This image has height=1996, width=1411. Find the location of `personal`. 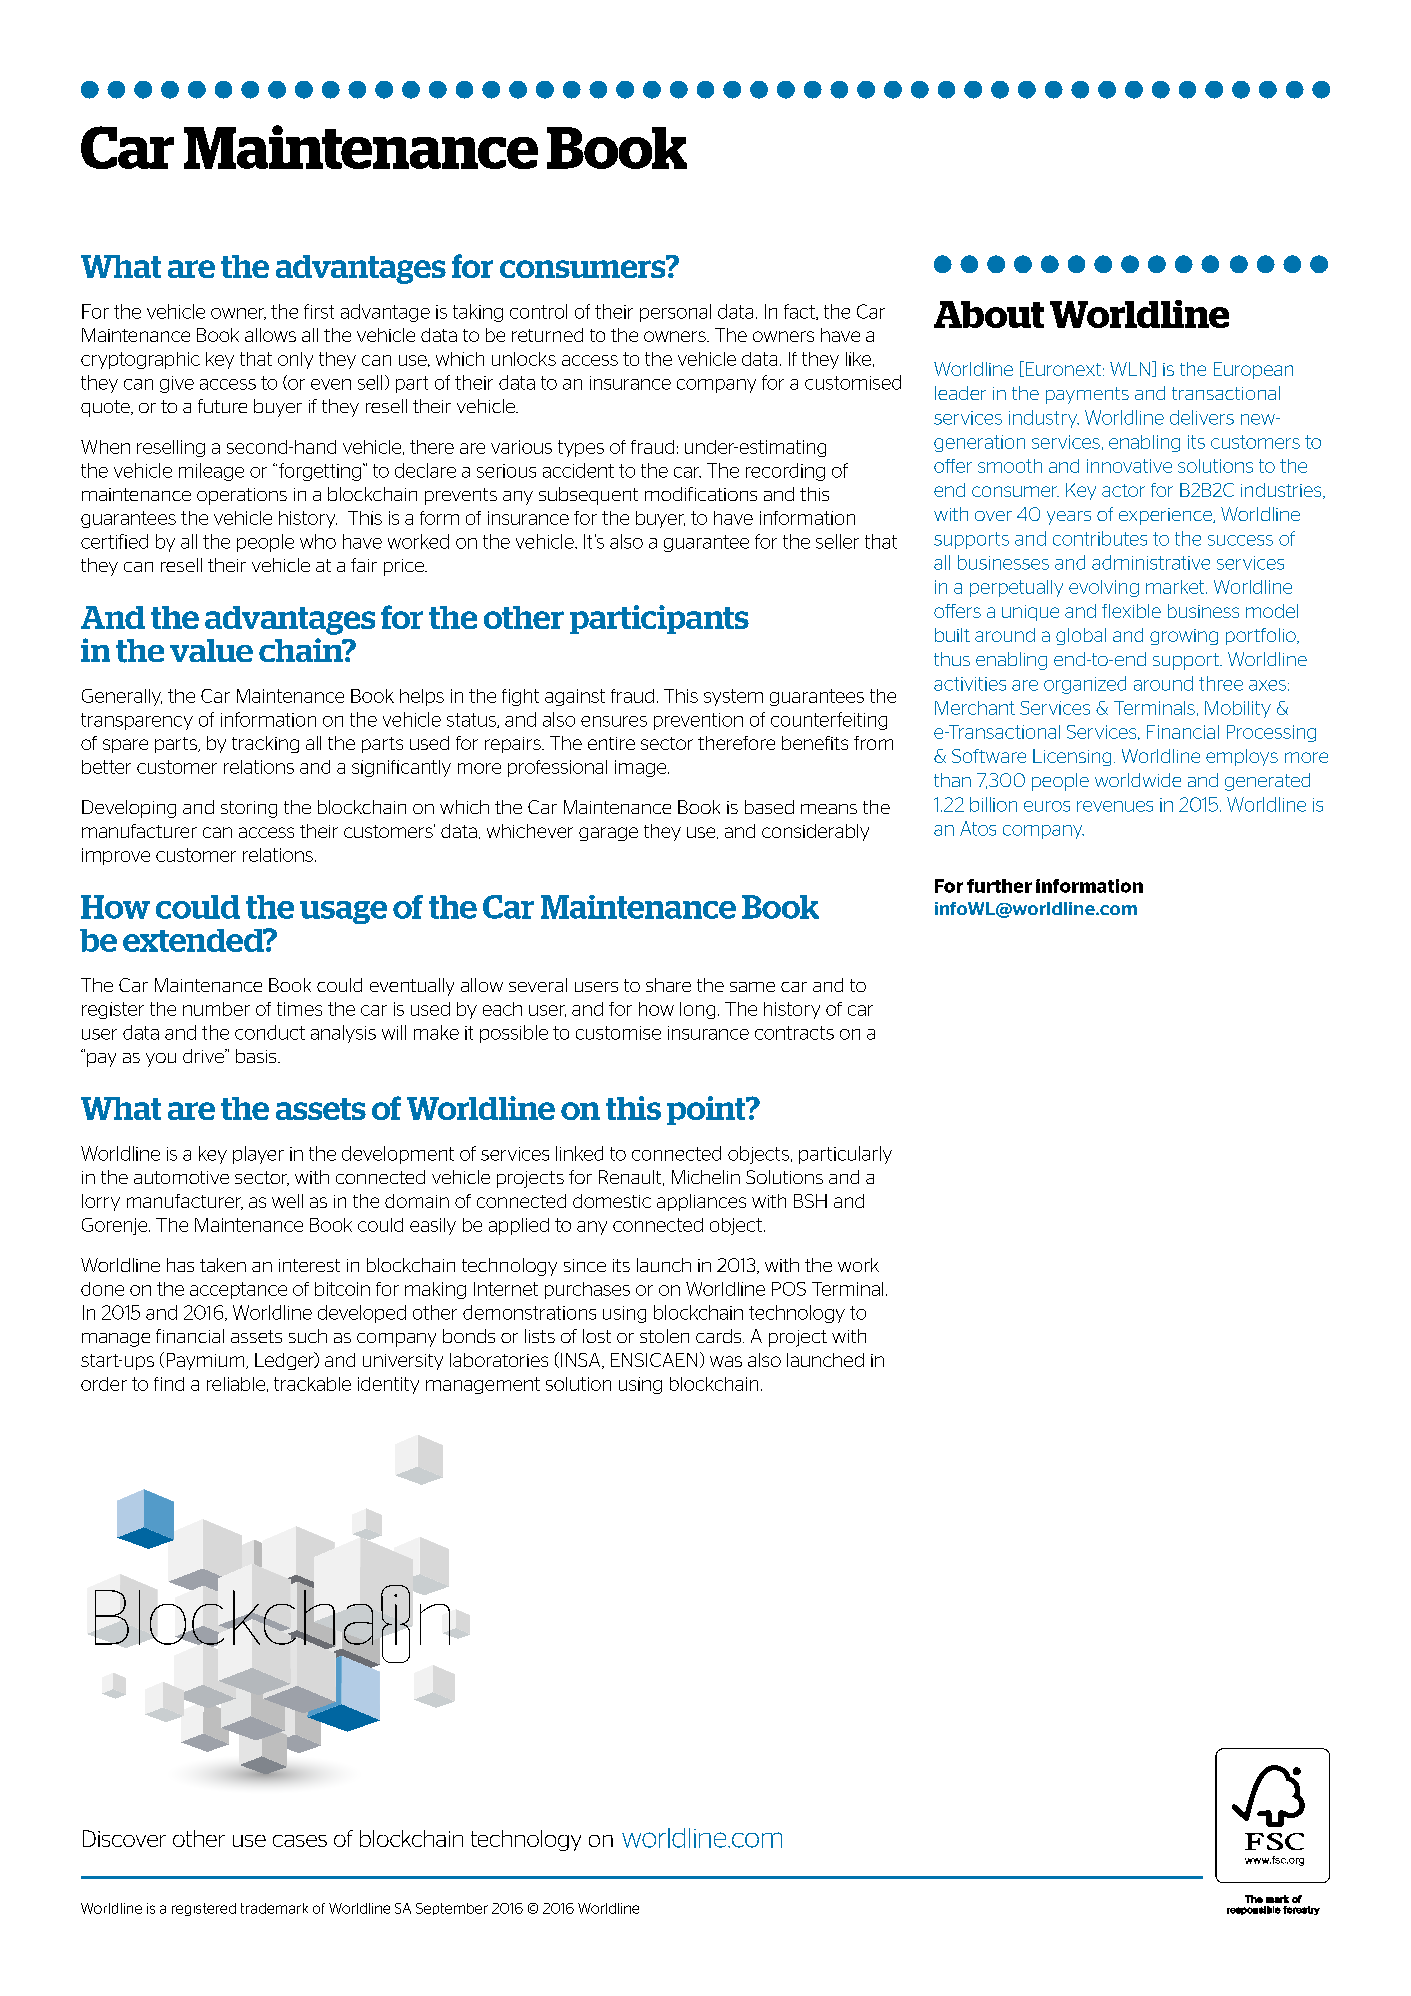

personal is located at coordinates (675, 313).
